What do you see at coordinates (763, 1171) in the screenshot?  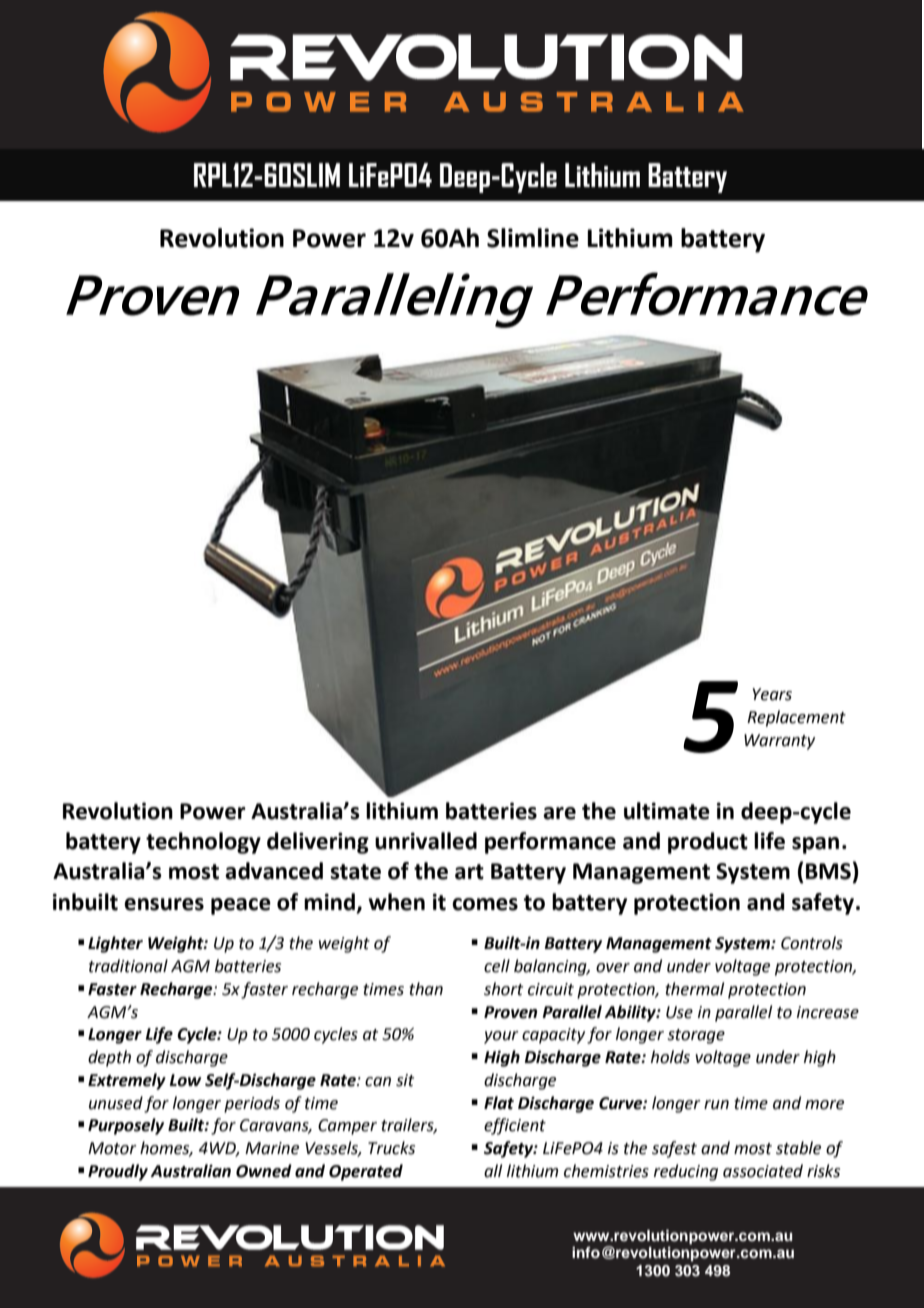 I see `associated` at bounding box center [763, 1171].
